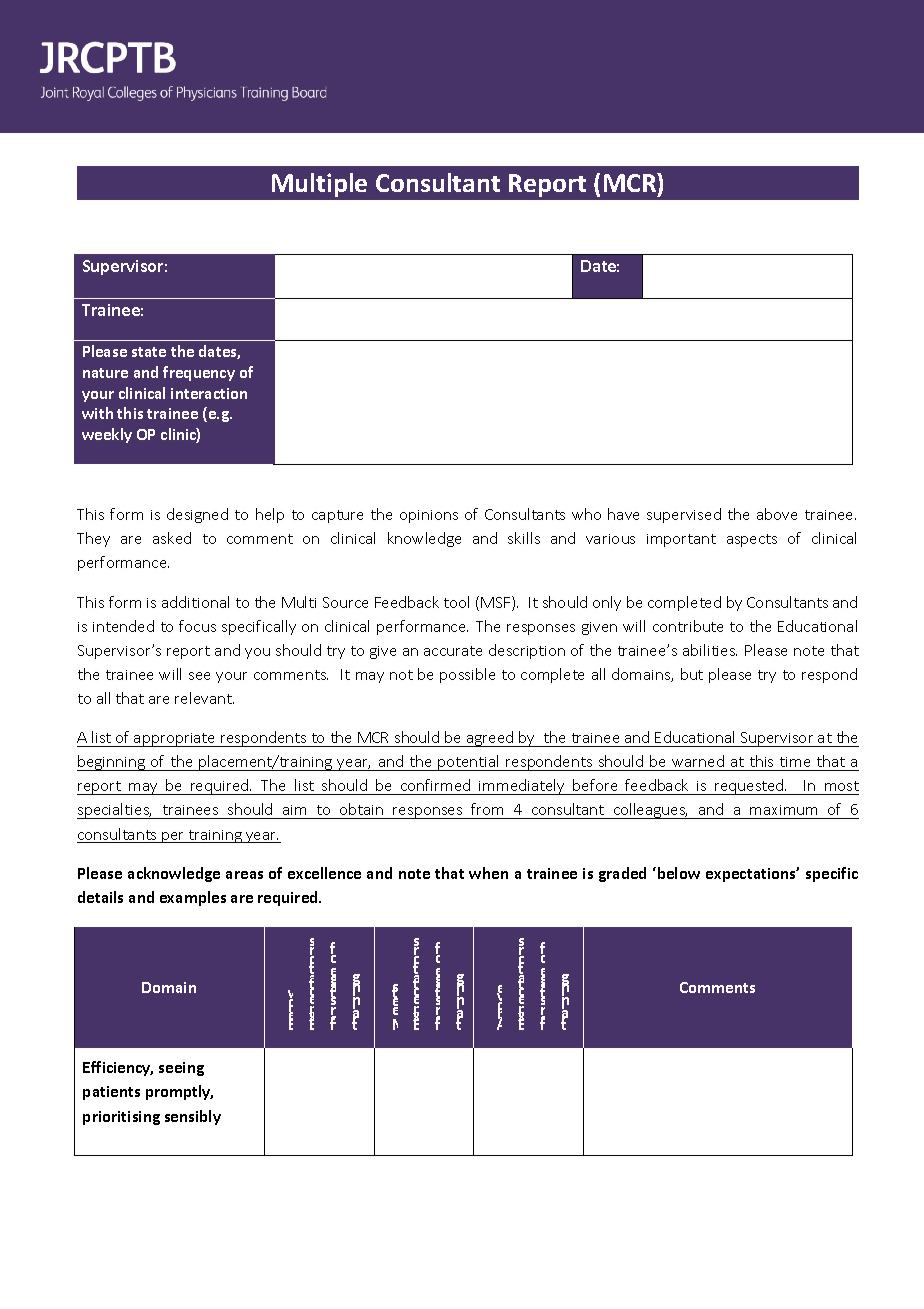  Describe the element at coordinates (193, 1117) in the screenshot. I see `sensibly` at that location.
